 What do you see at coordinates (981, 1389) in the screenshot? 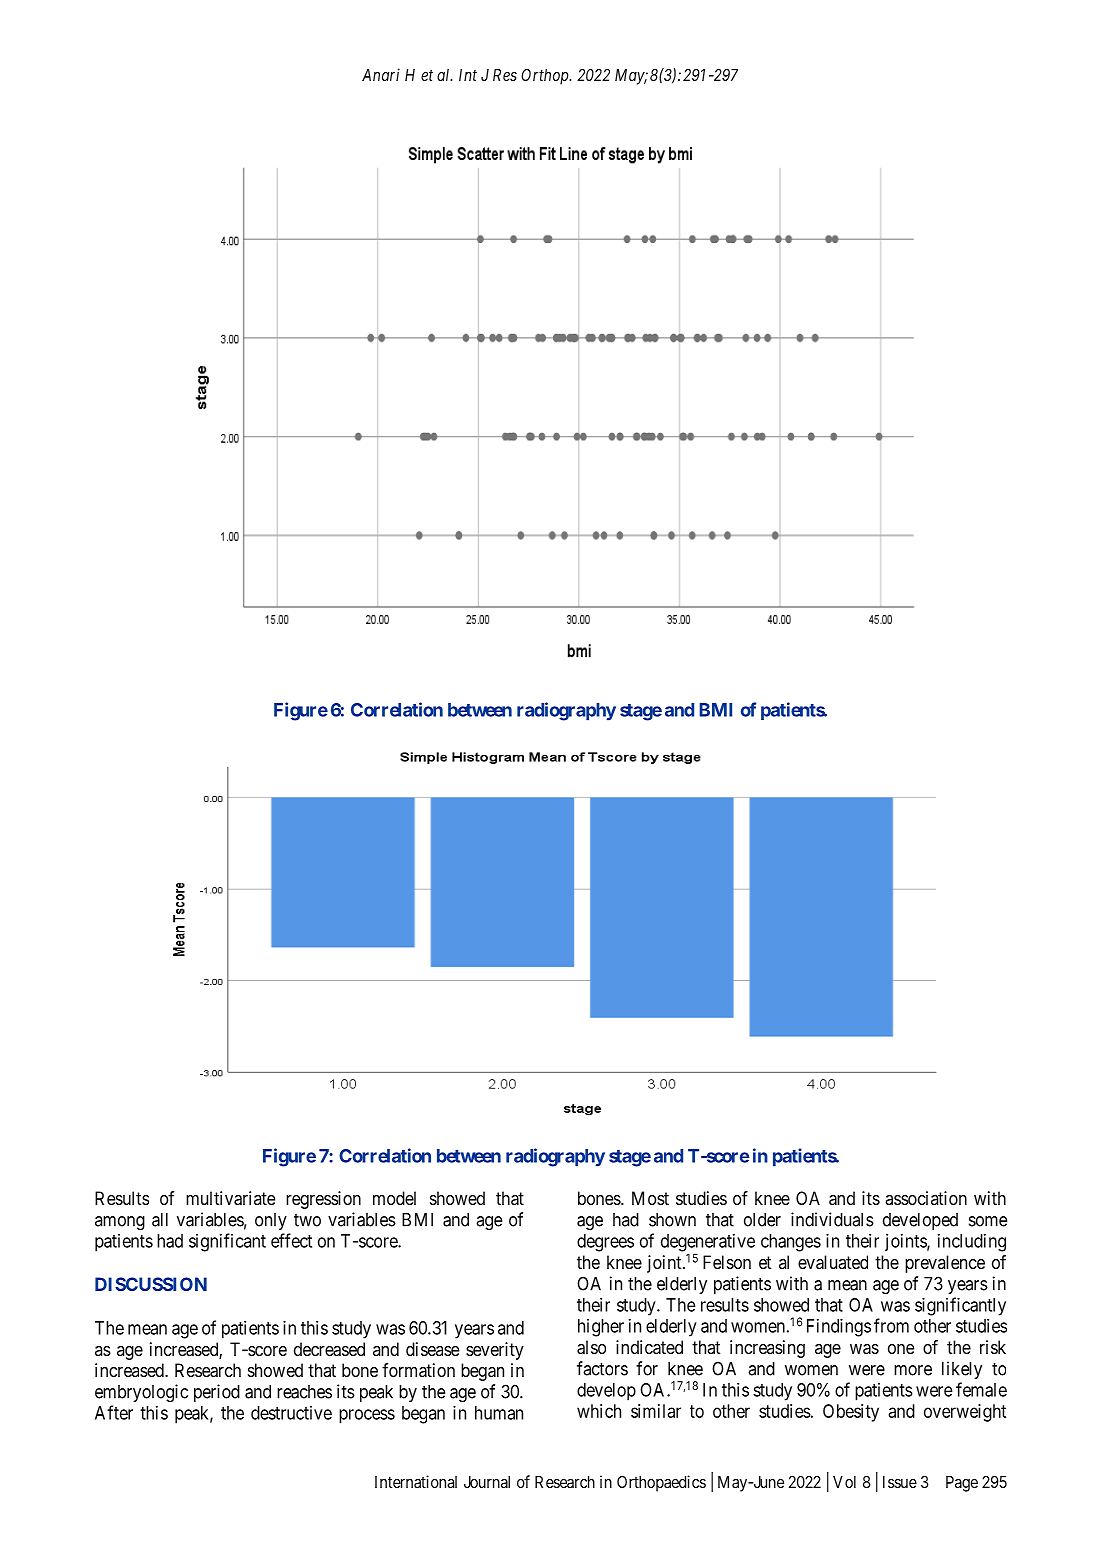
I see `female` at bounding box center [981, 1389].
